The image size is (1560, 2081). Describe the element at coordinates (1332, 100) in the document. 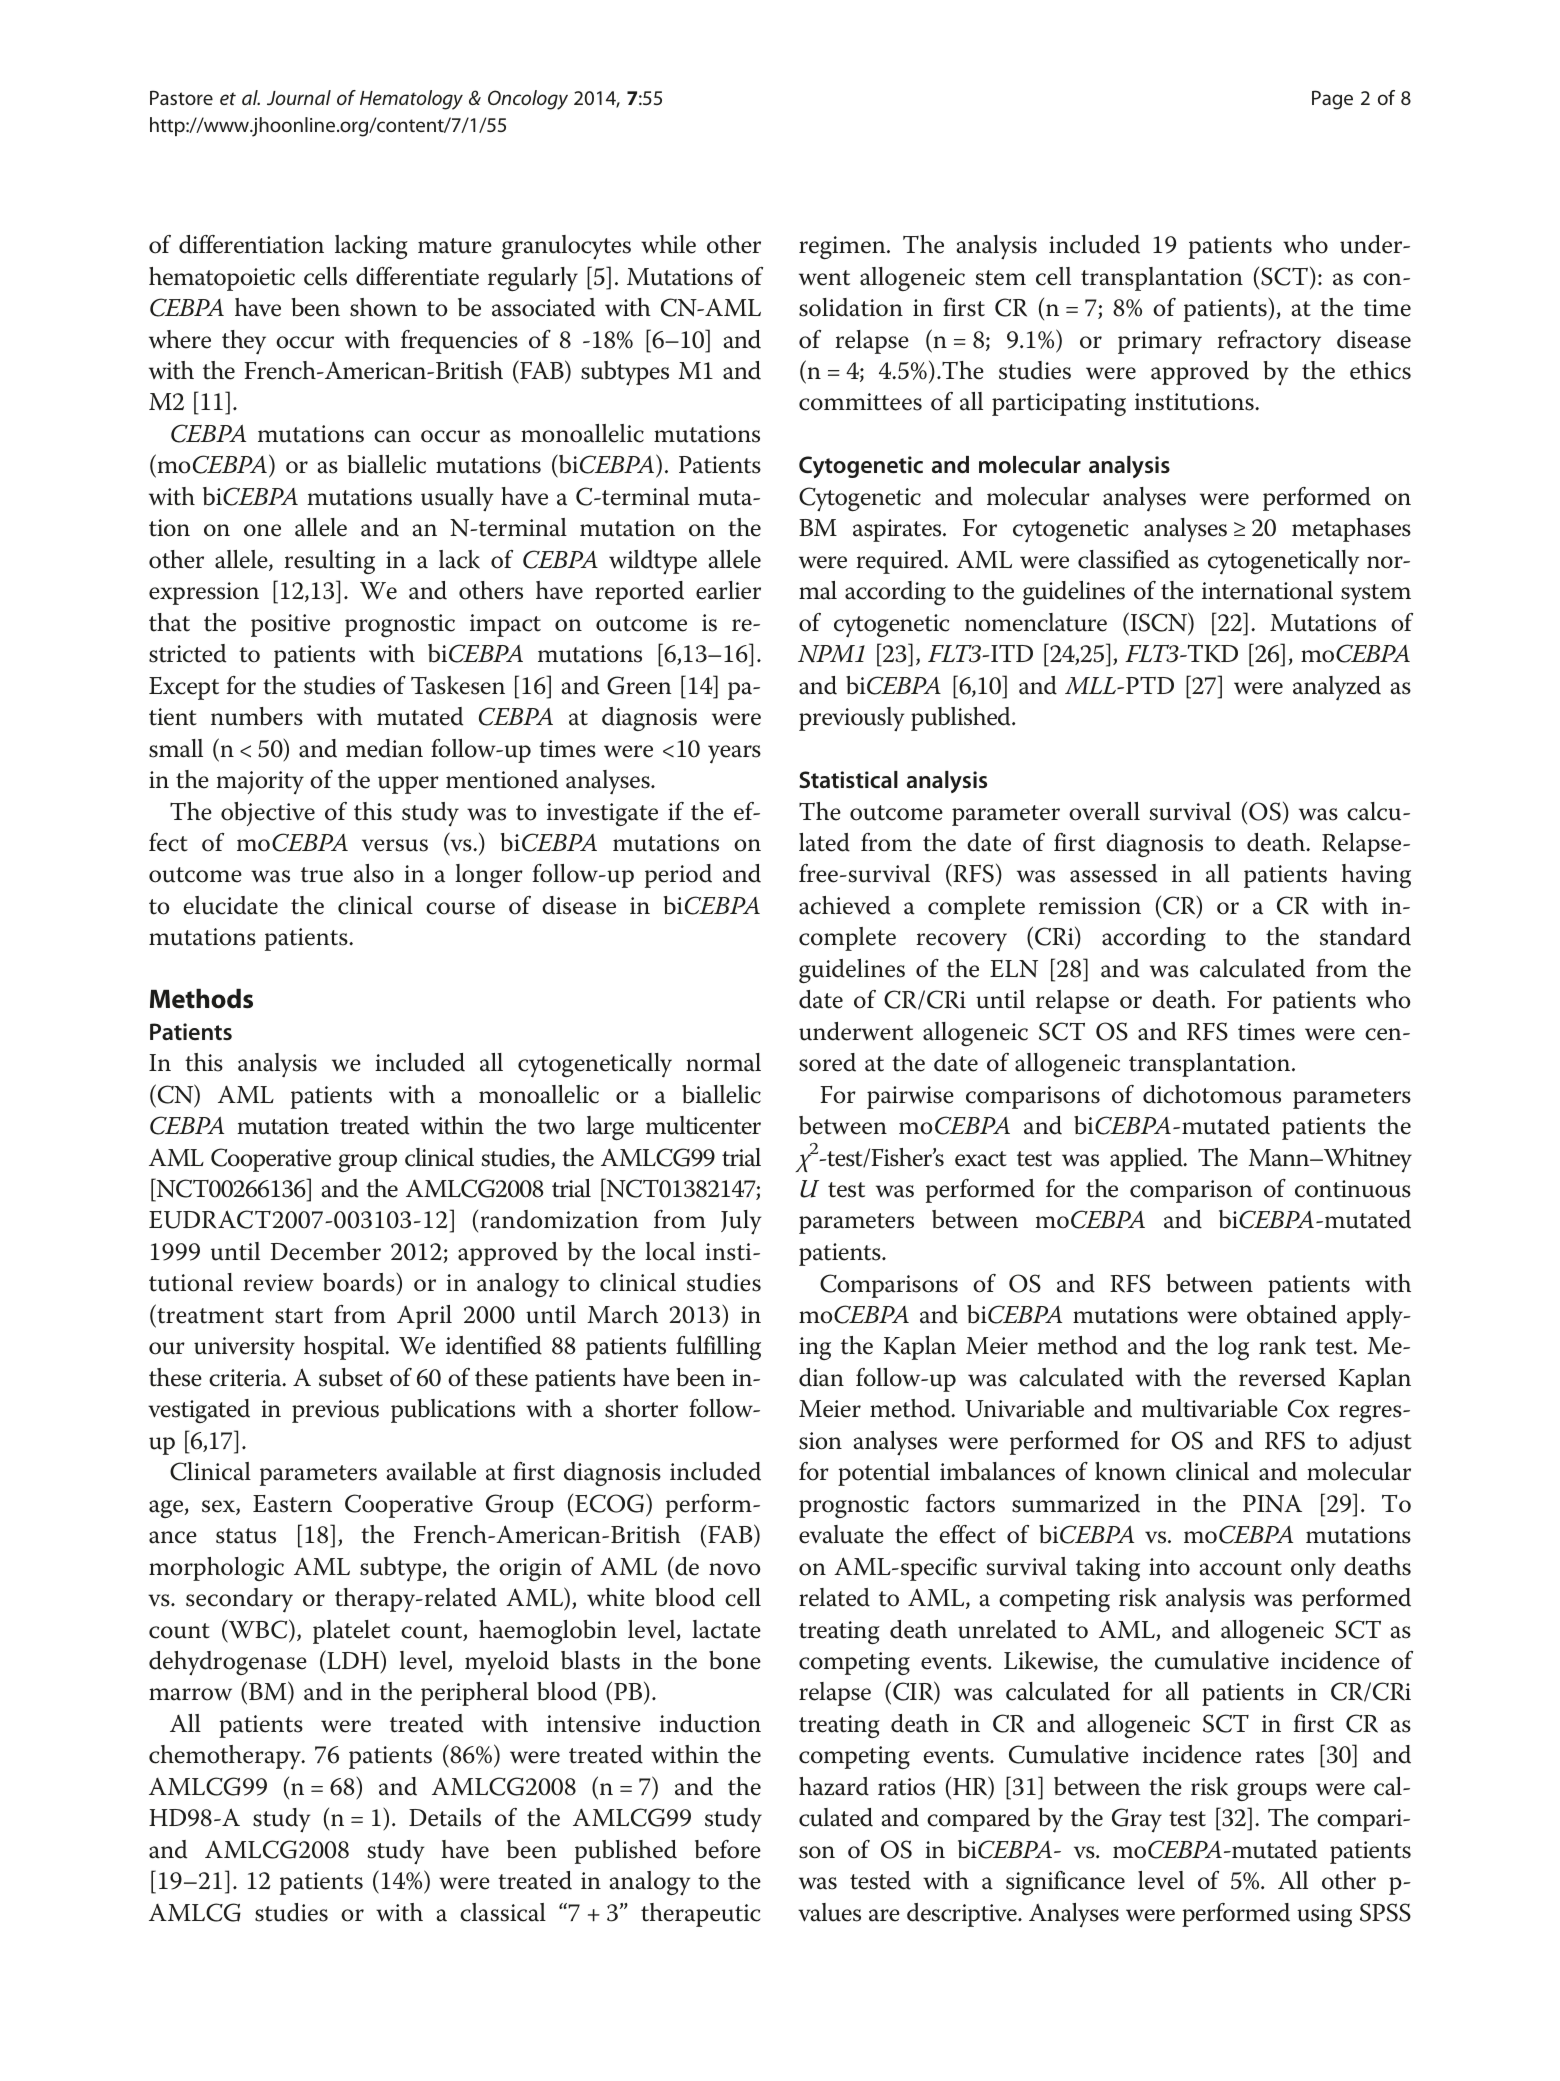

I see `Page` at that location.
